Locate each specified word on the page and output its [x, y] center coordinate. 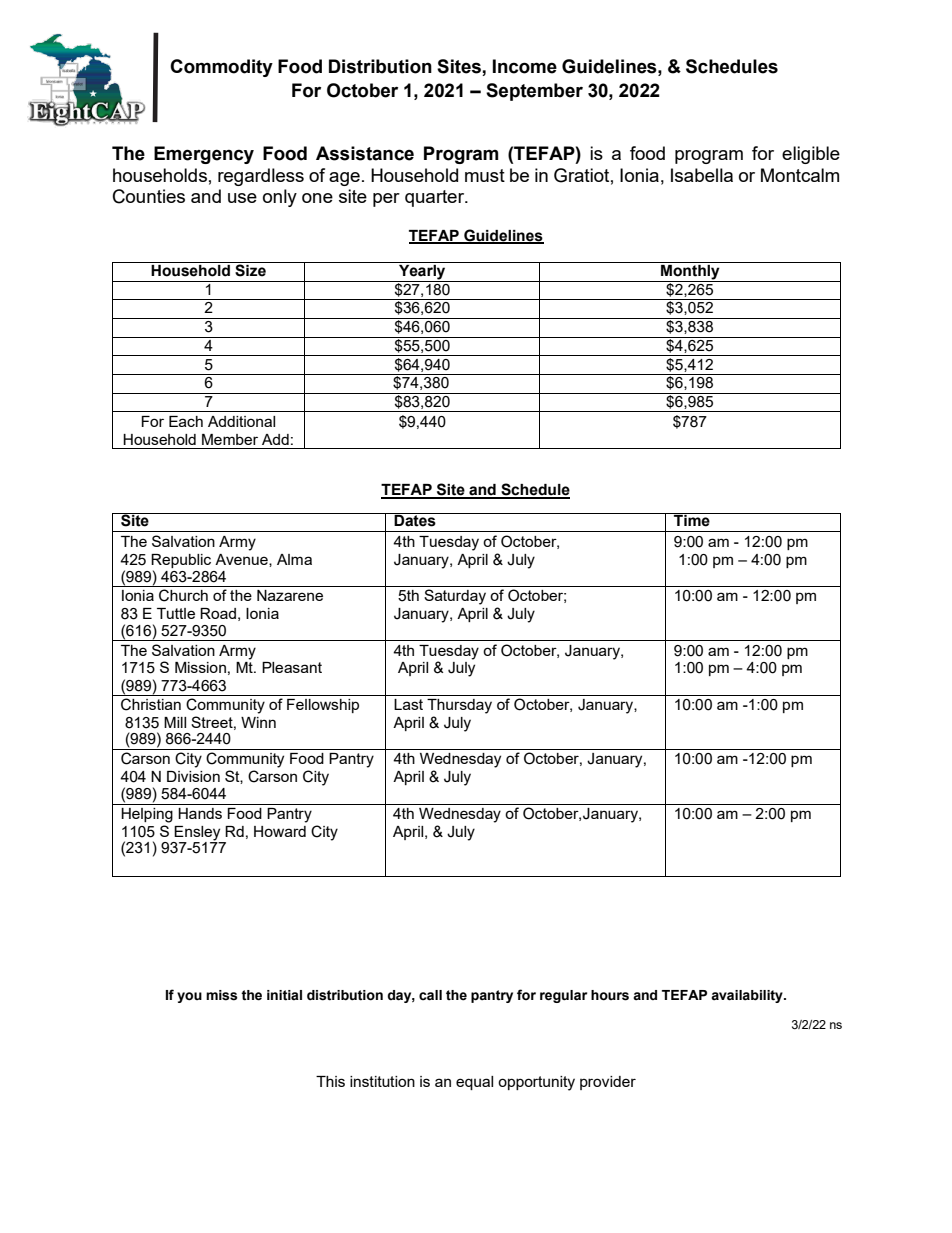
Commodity [221, 68]
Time [692, 520]
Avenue [242, 560]
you [189, 997]
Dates [415, 520]
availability [748, 996]
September [534, 92]
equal [474, 1083]
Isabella [702, 175]
